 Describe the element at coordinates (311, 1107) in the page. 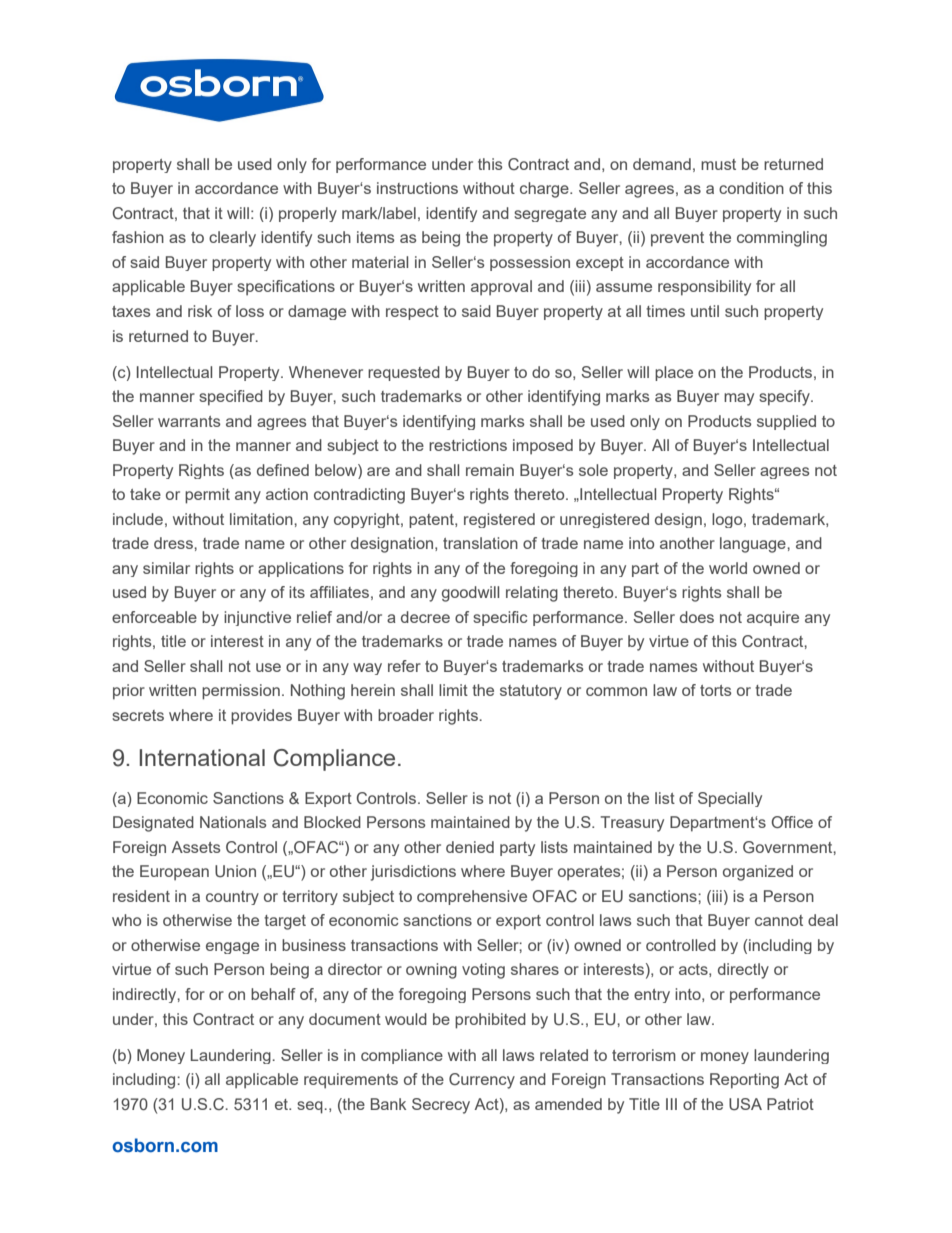

I see `seq` at that location.
